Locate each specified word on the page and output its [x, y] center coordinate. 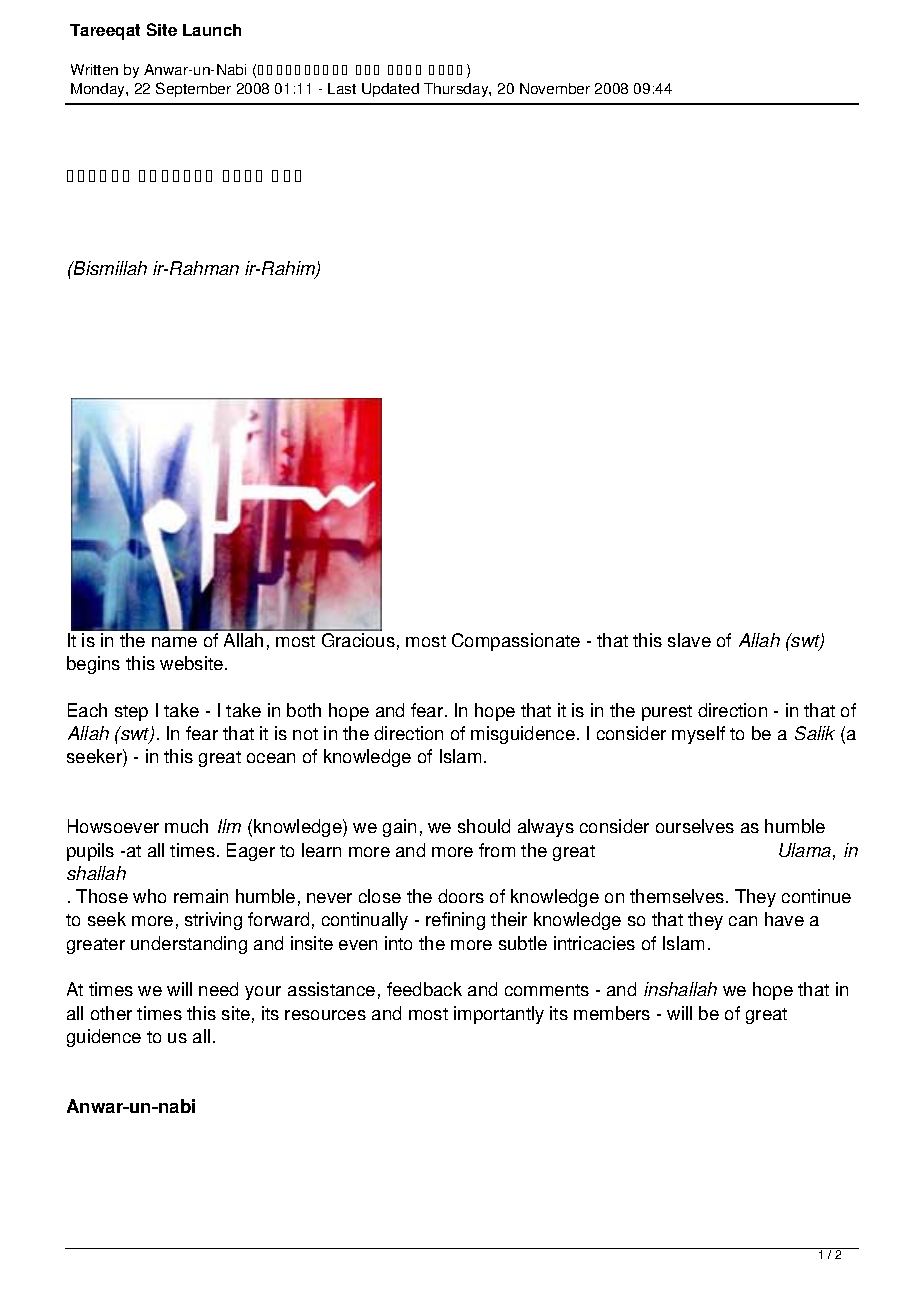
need [218, 989]
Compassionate [516, 642]
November [555, 88]
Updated [390, 90]
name [174, 642]
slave [689, 640]
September [193, 89]
